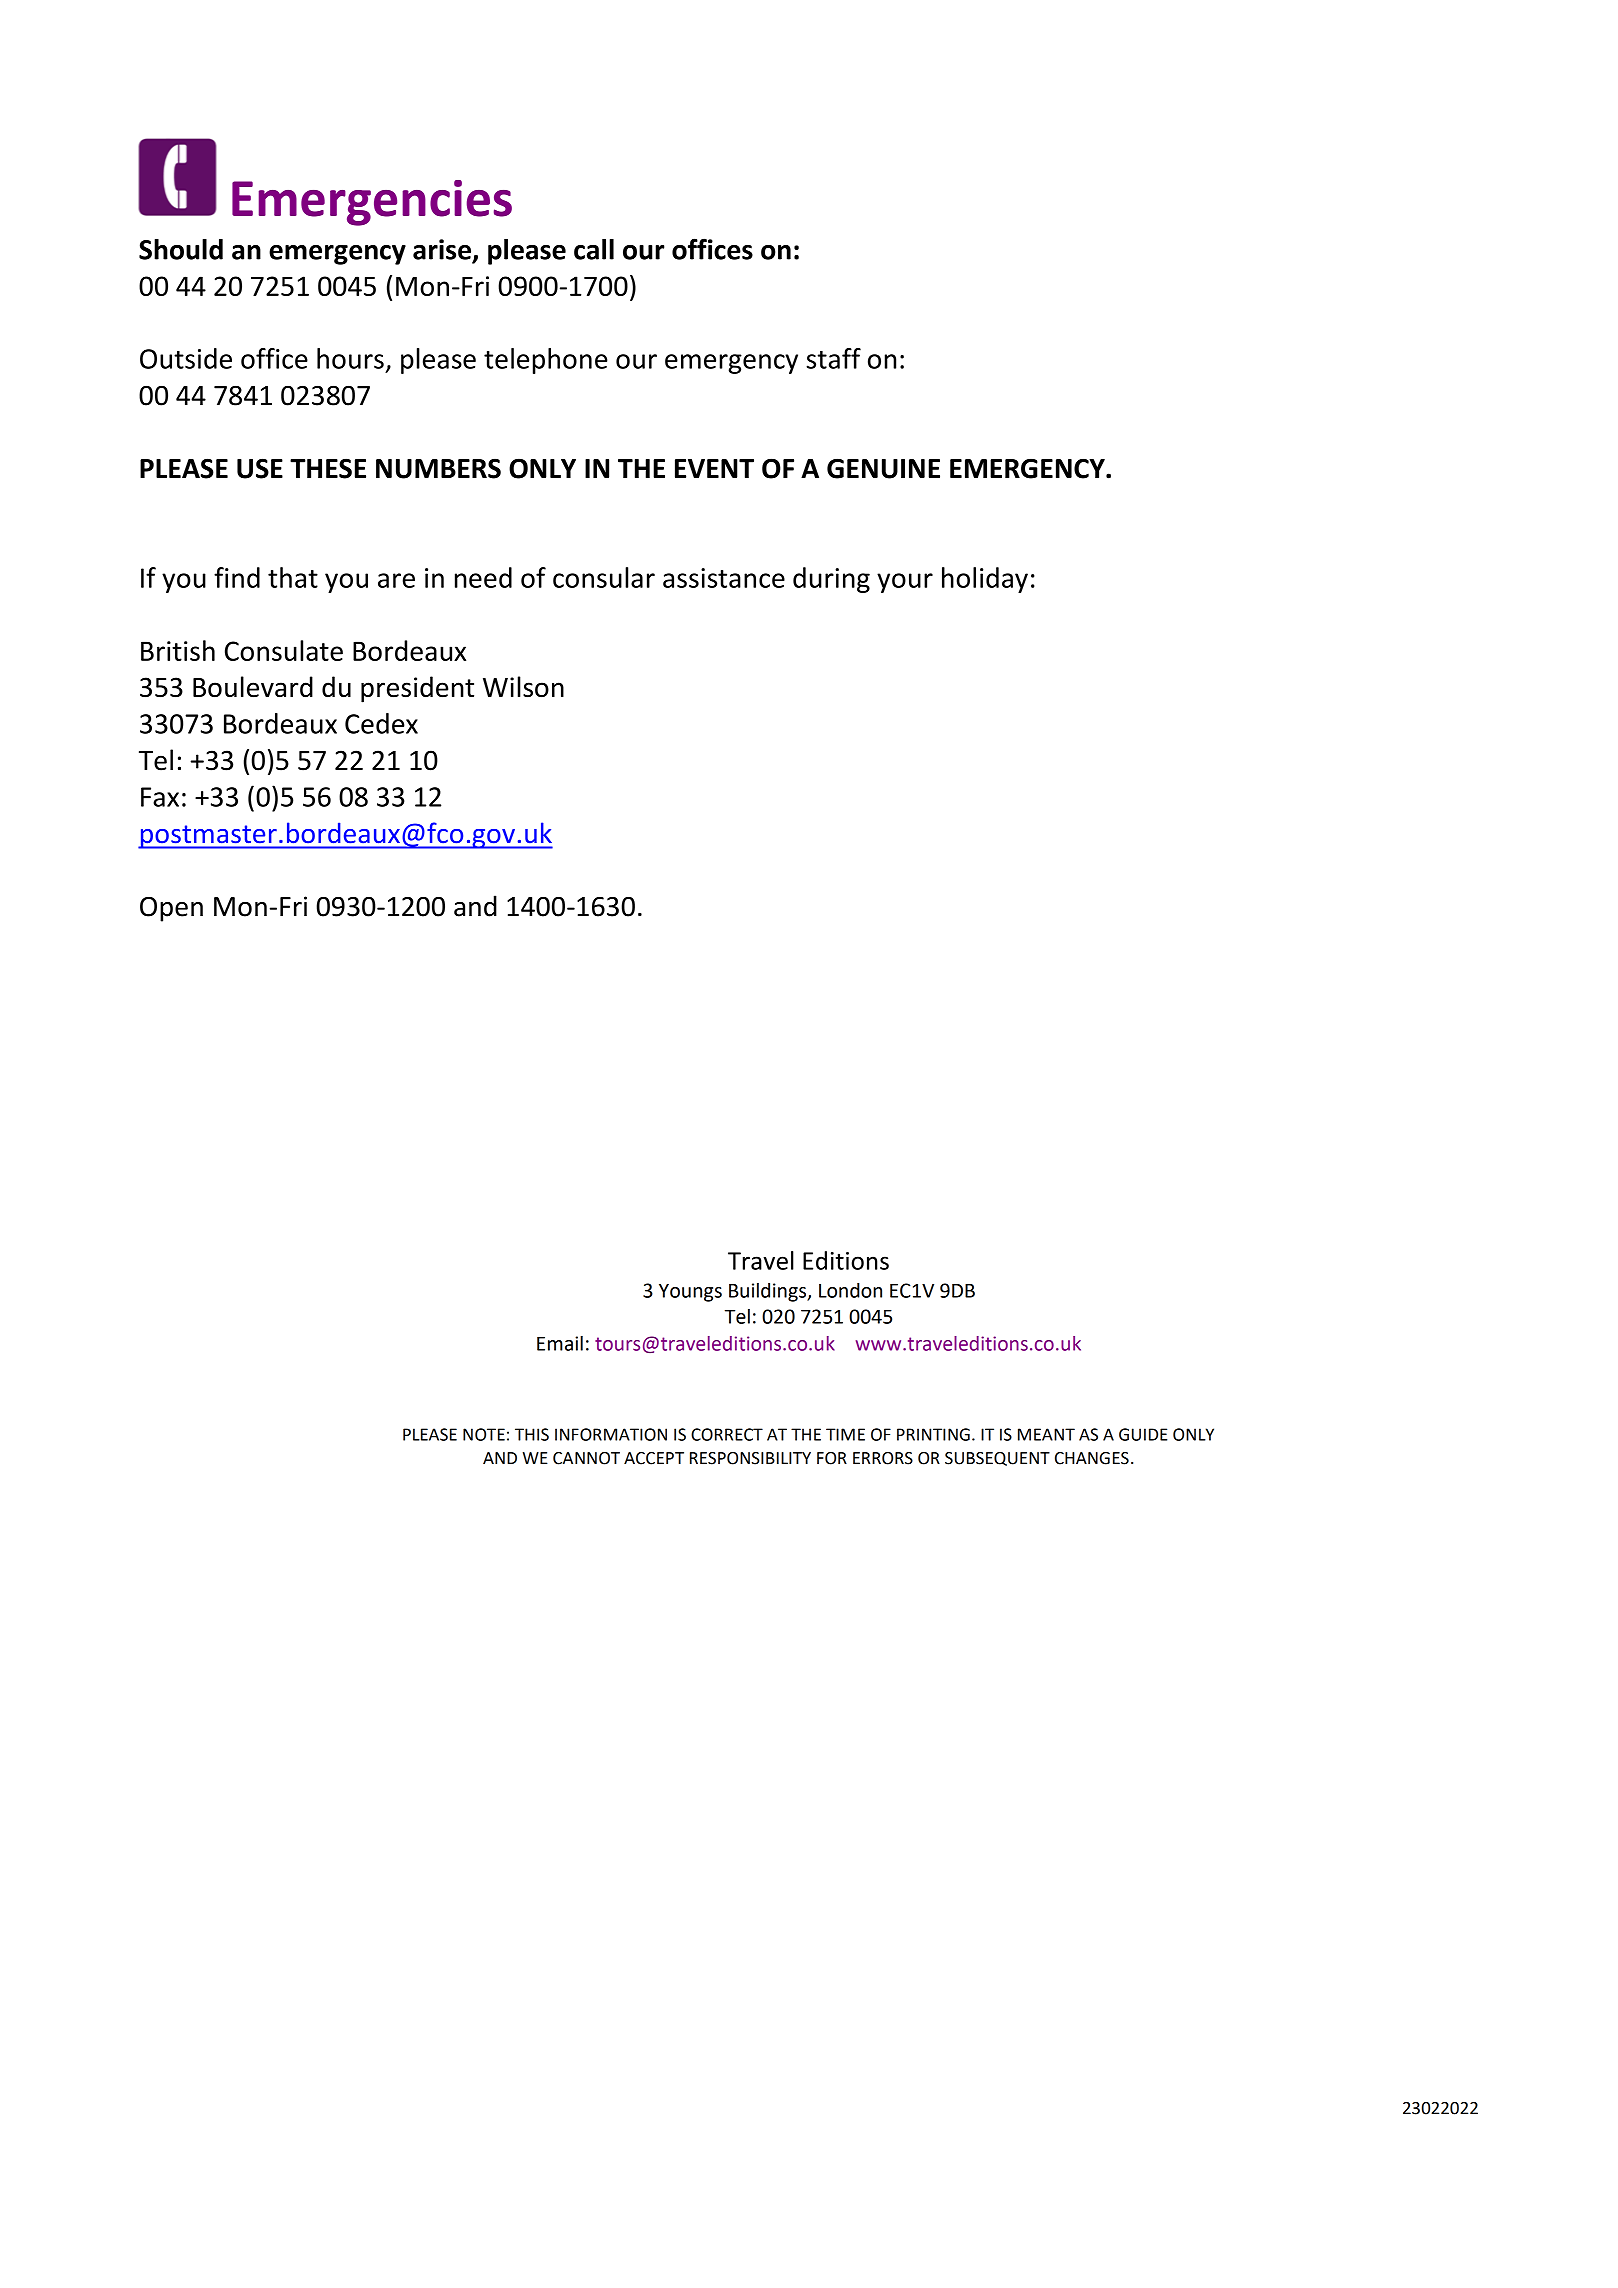  Describe the element at coordinates (985, 580) in the page. I see `holiday` at that location.
